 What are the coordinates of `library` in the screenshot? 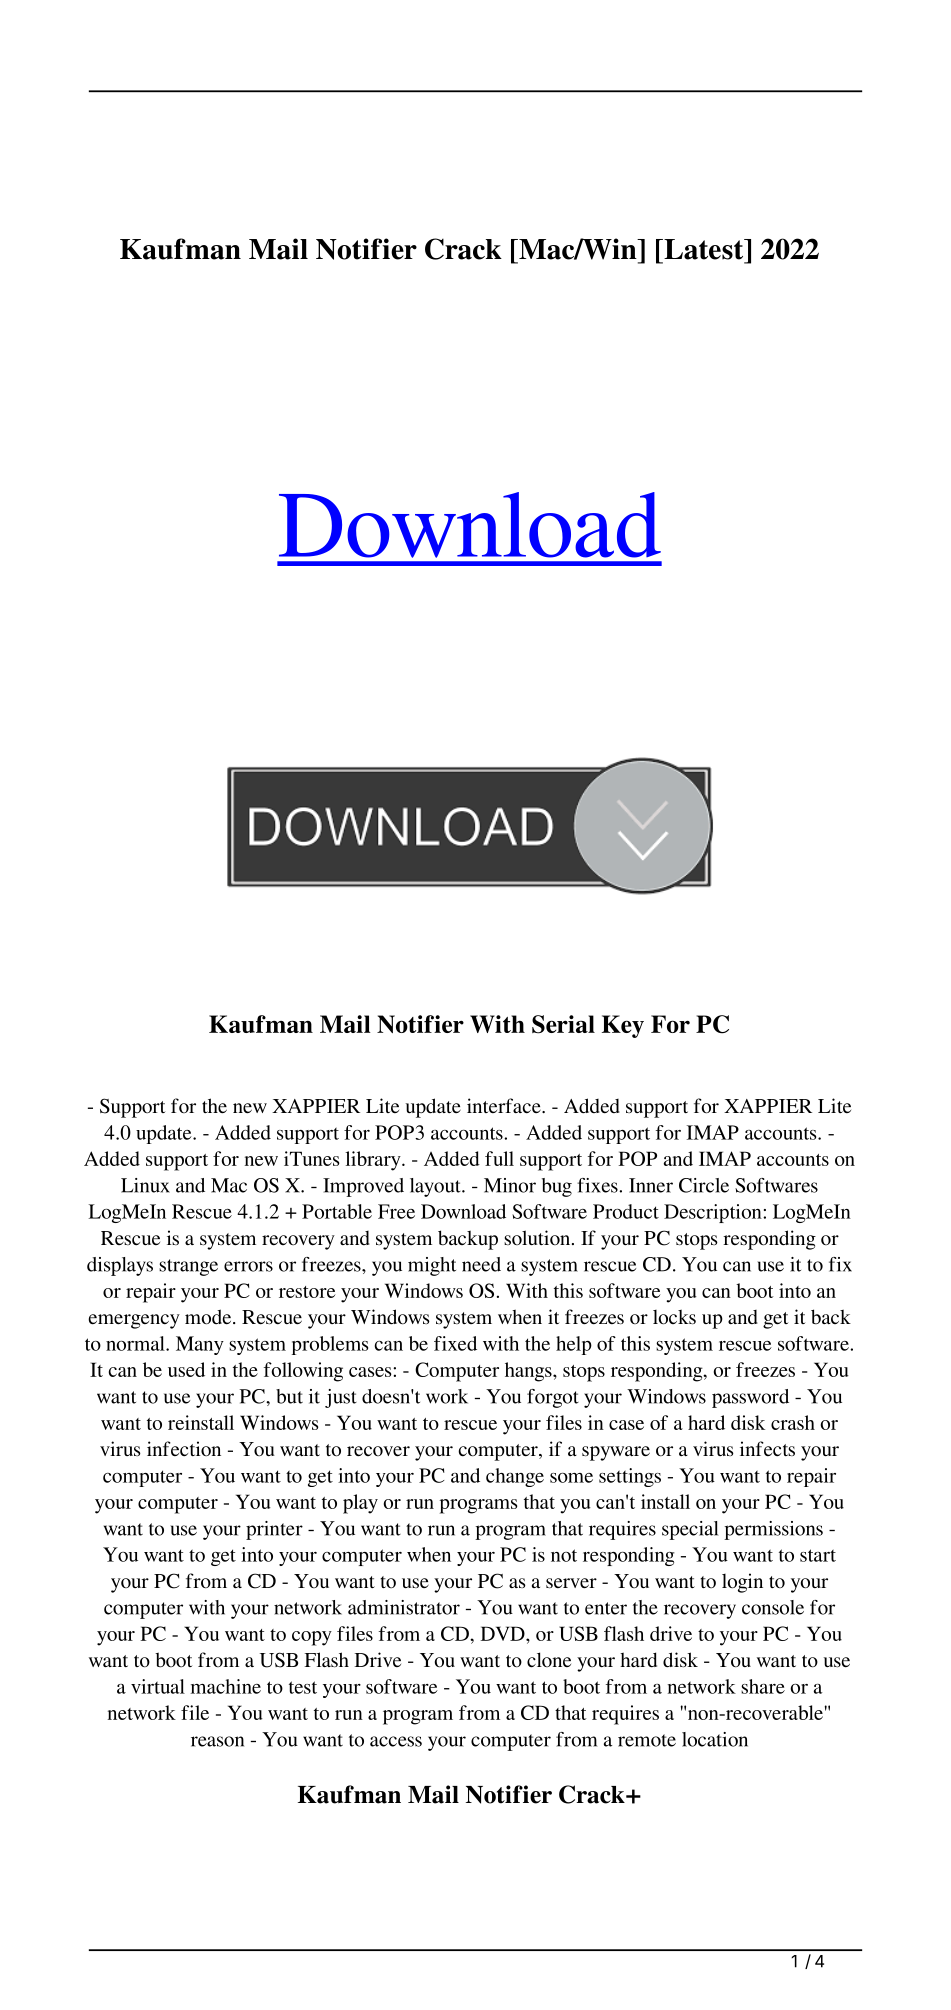 It's located at (374, 1161).
